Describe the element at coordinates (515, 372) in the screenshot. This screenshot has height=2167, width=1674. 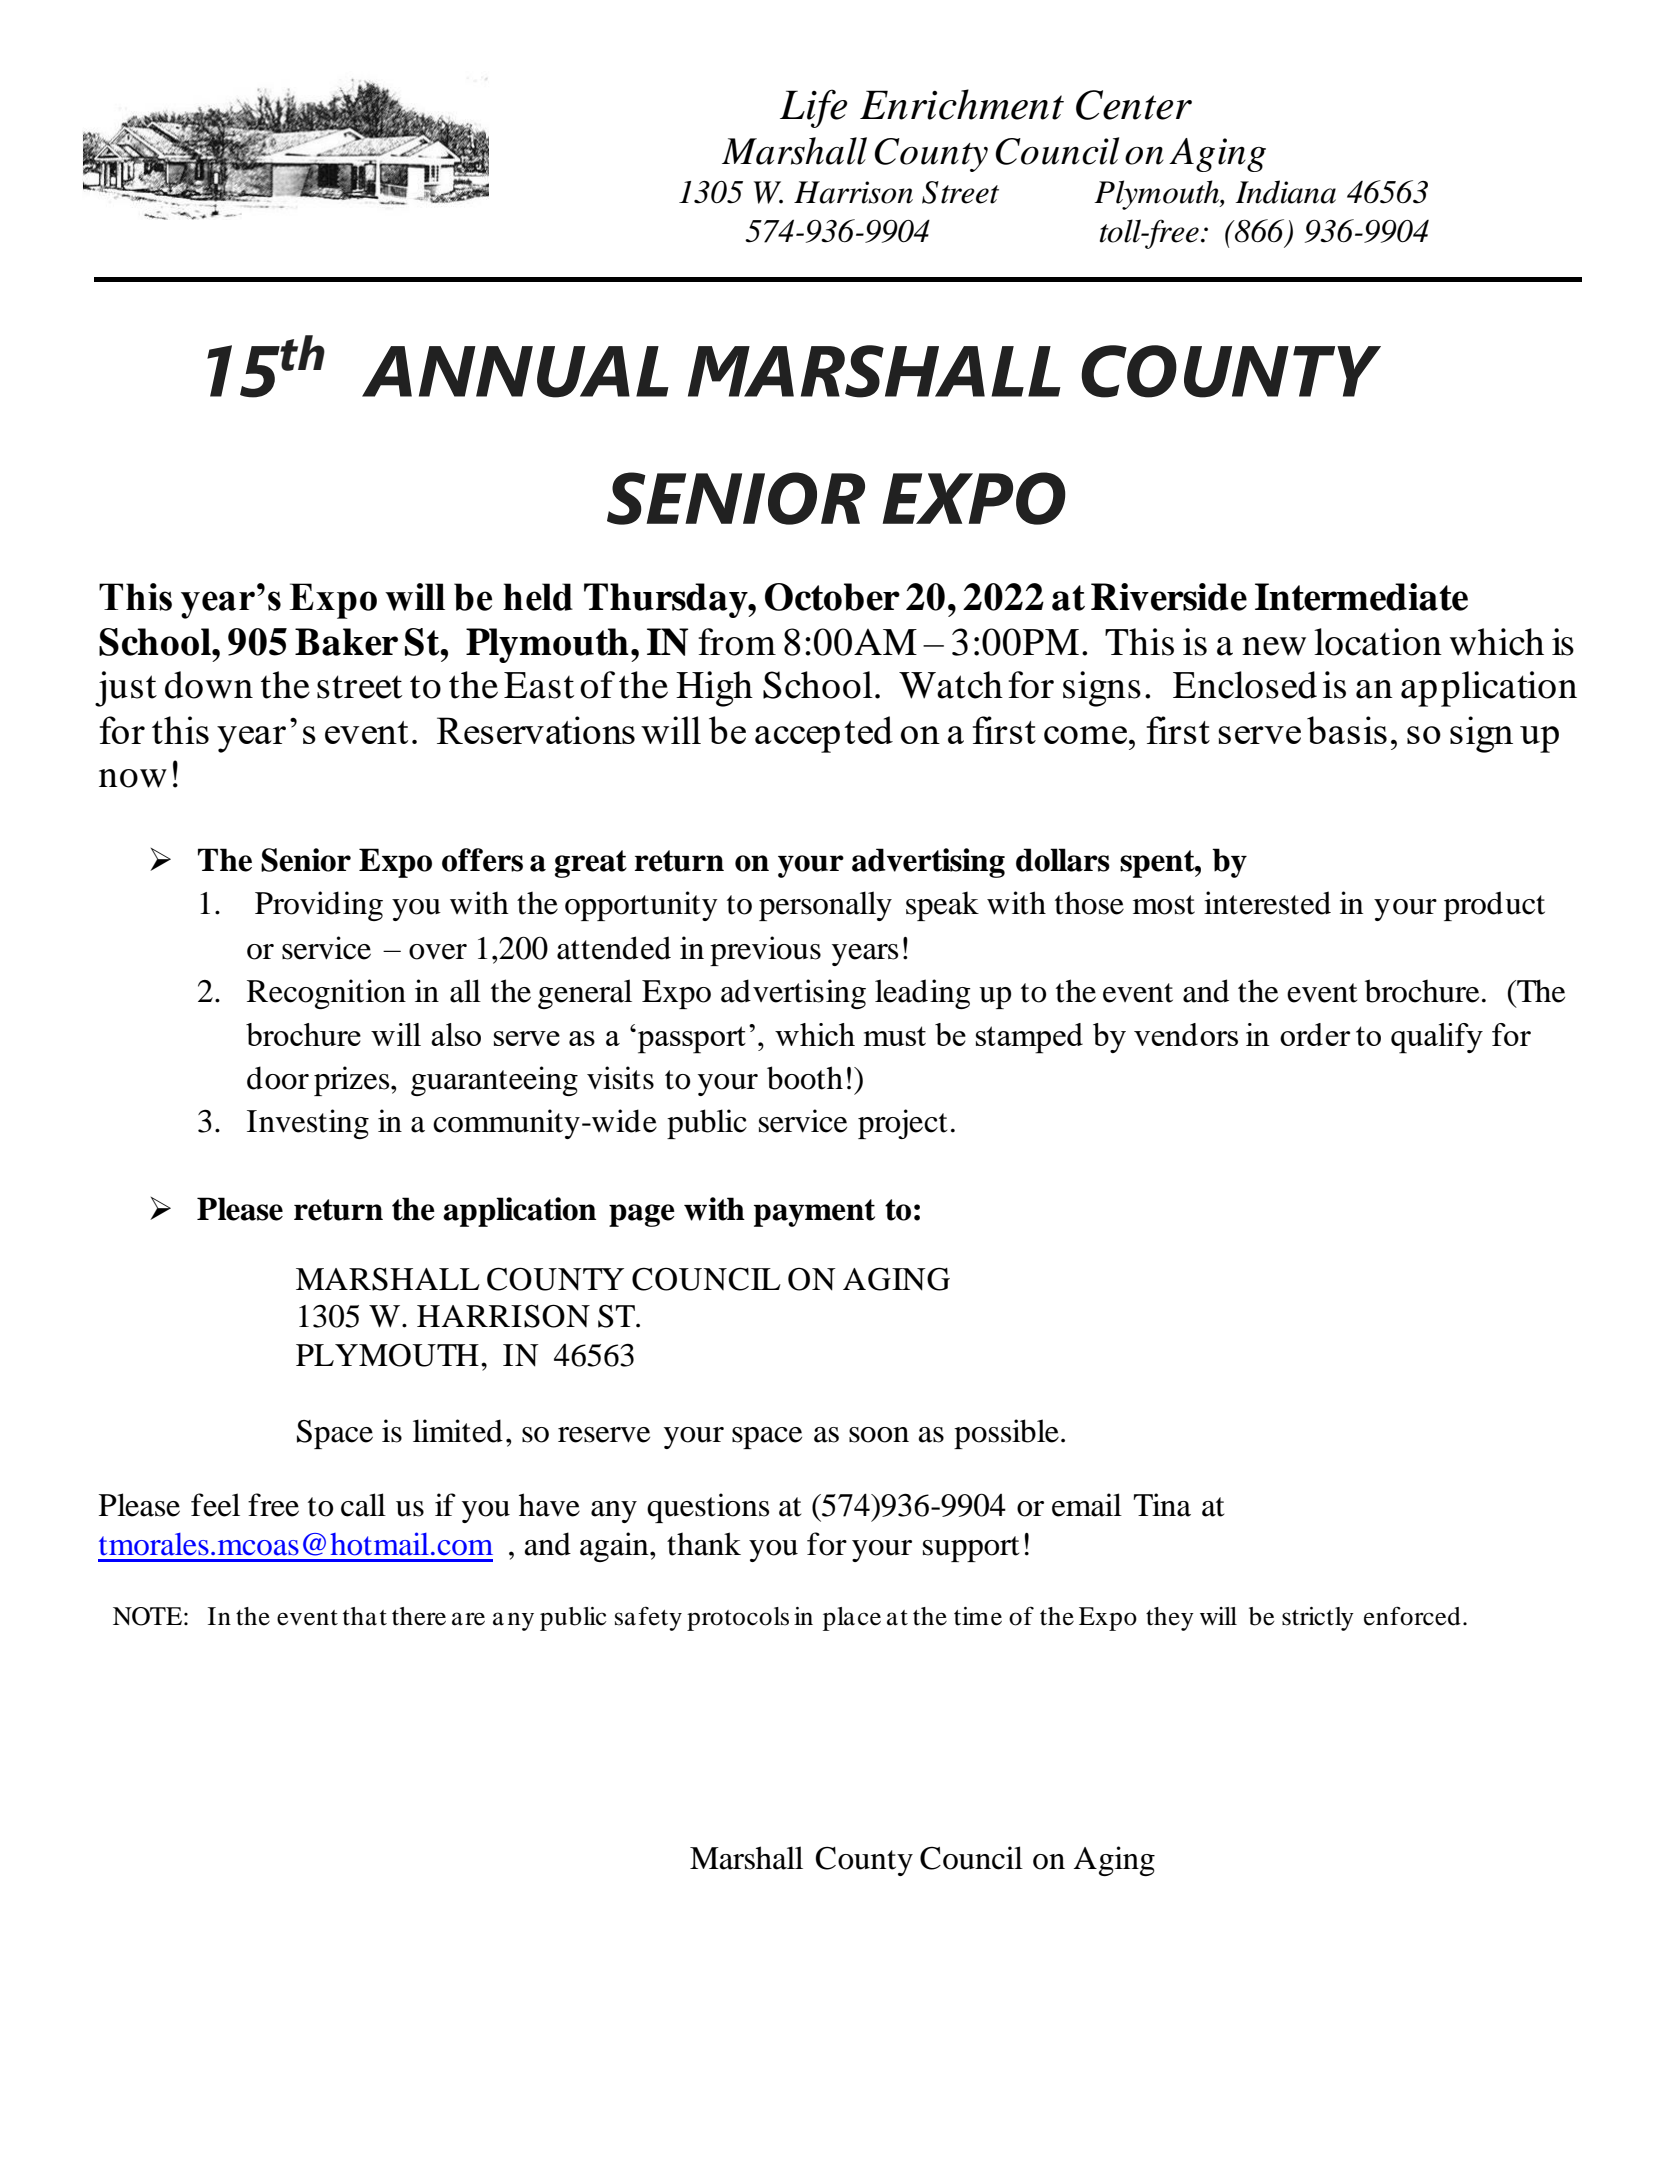
I see `ANNUAL` at that location.
